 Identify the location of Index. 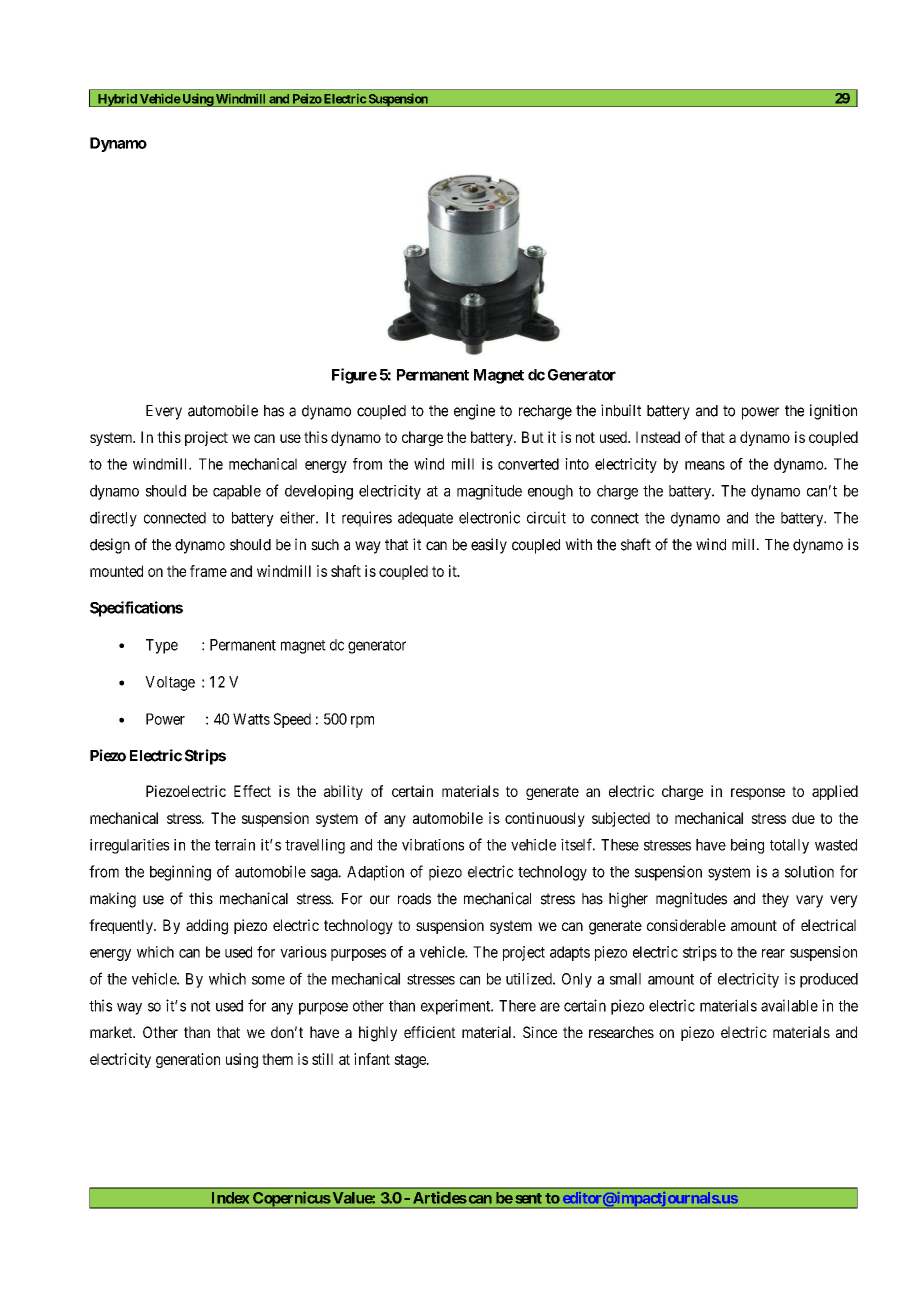
(230, 1198).
